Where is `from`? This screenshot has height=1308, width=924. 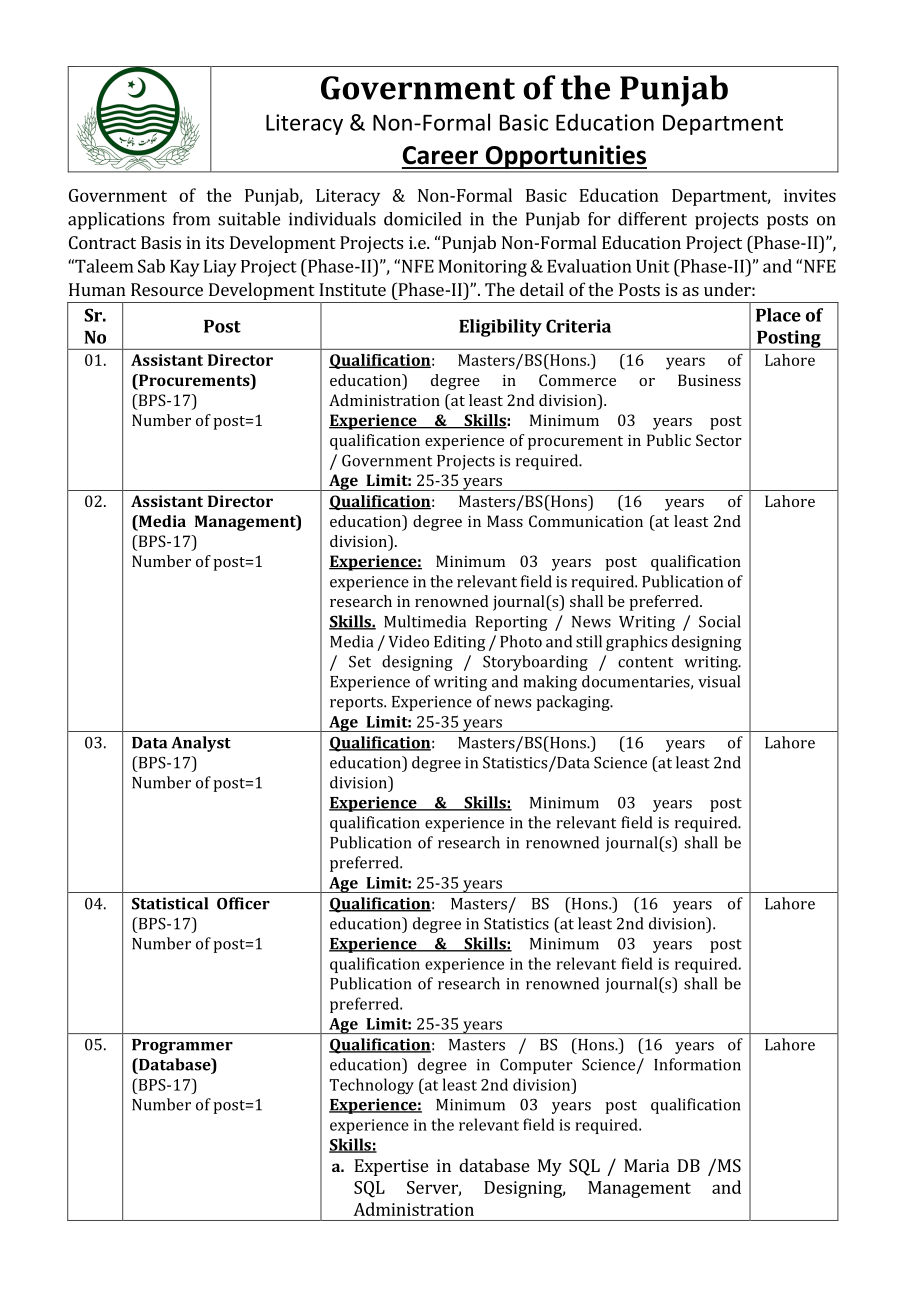
from is located at coordinates (191, 219).
